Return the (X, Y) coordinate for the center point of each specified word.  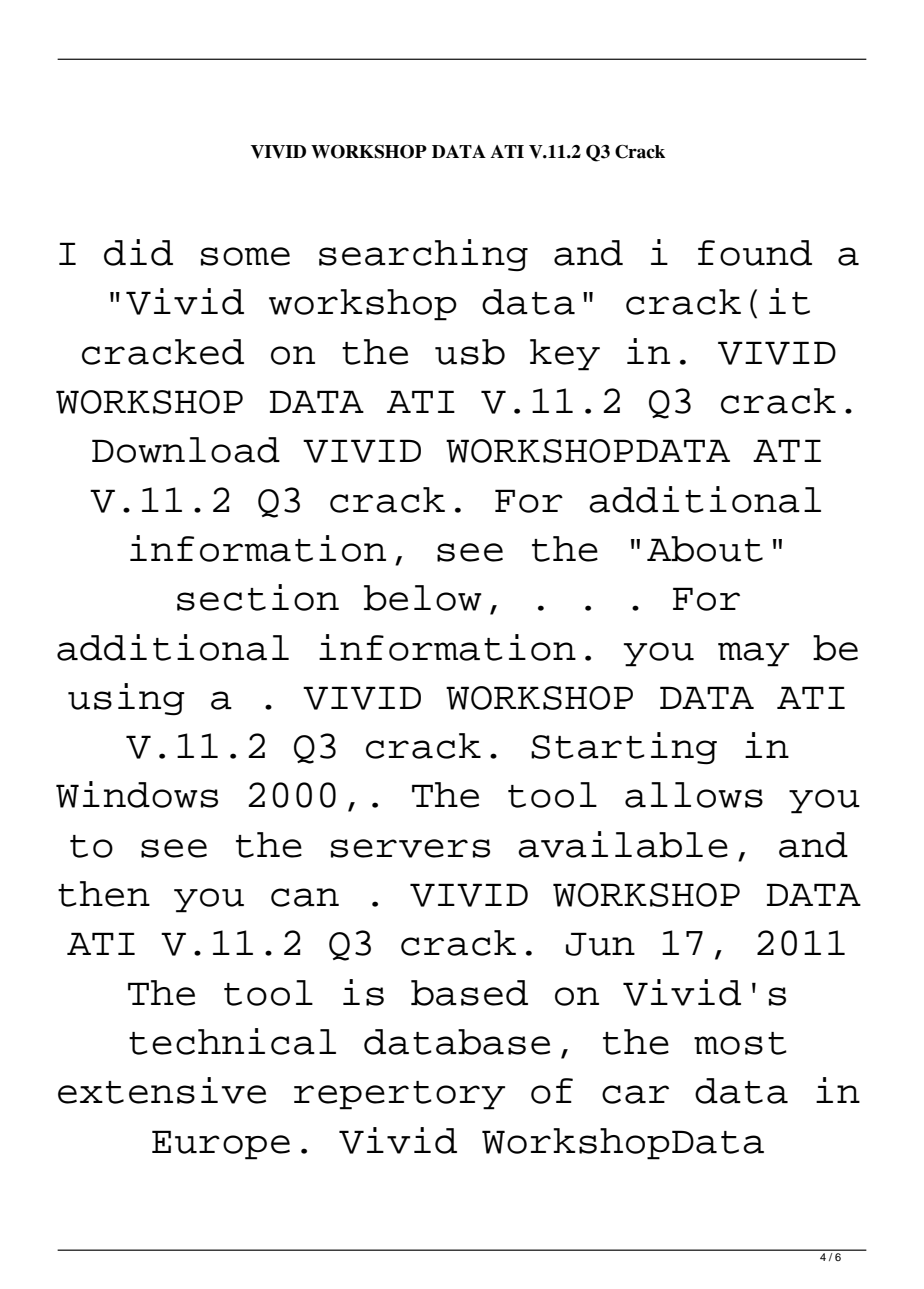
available (623, 844)
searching (423, 255)
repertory (399, 1095)
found (755, 253)
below (423, 598)
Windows (137, 794)
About (705, 549)
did (138, 252)
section (258, 597)
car (635, 1094)
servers (410, 848)
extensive (162, 1090)
